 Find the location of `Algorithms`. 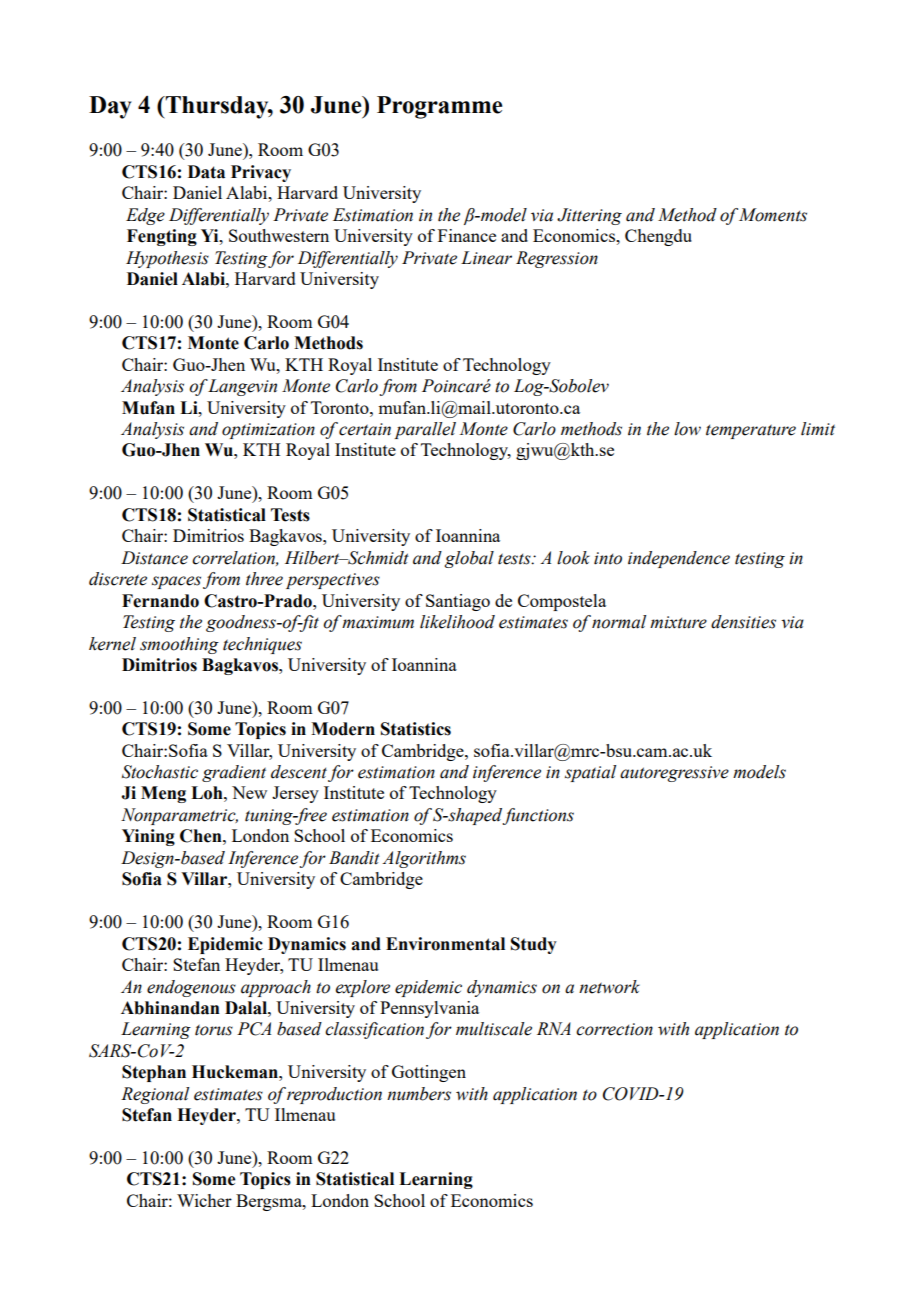

Algorithms is located at coordinates (424, 859).
